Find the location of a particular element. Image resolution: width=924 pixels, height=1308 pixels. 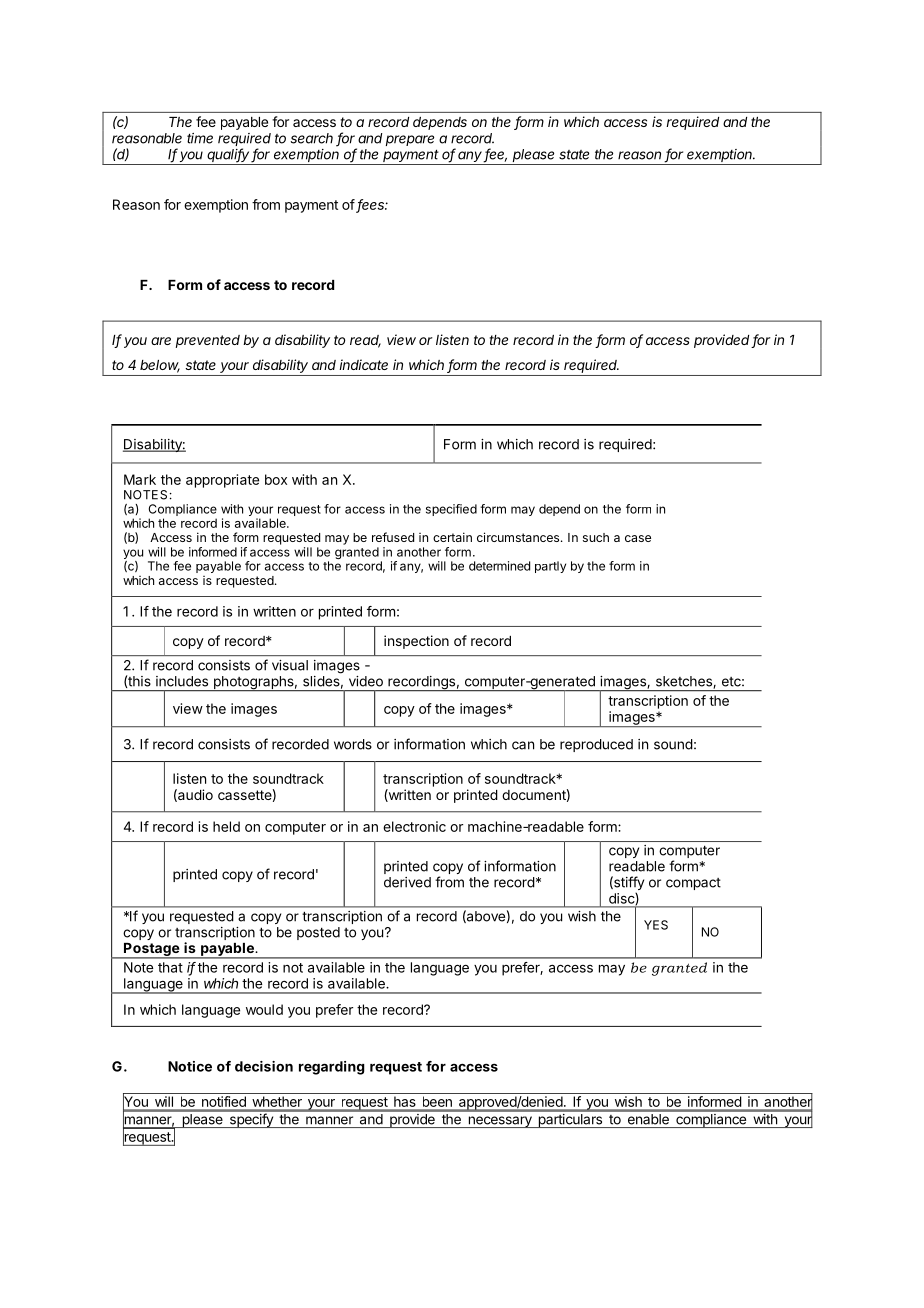

partly is located at coordinates (550, 567).
